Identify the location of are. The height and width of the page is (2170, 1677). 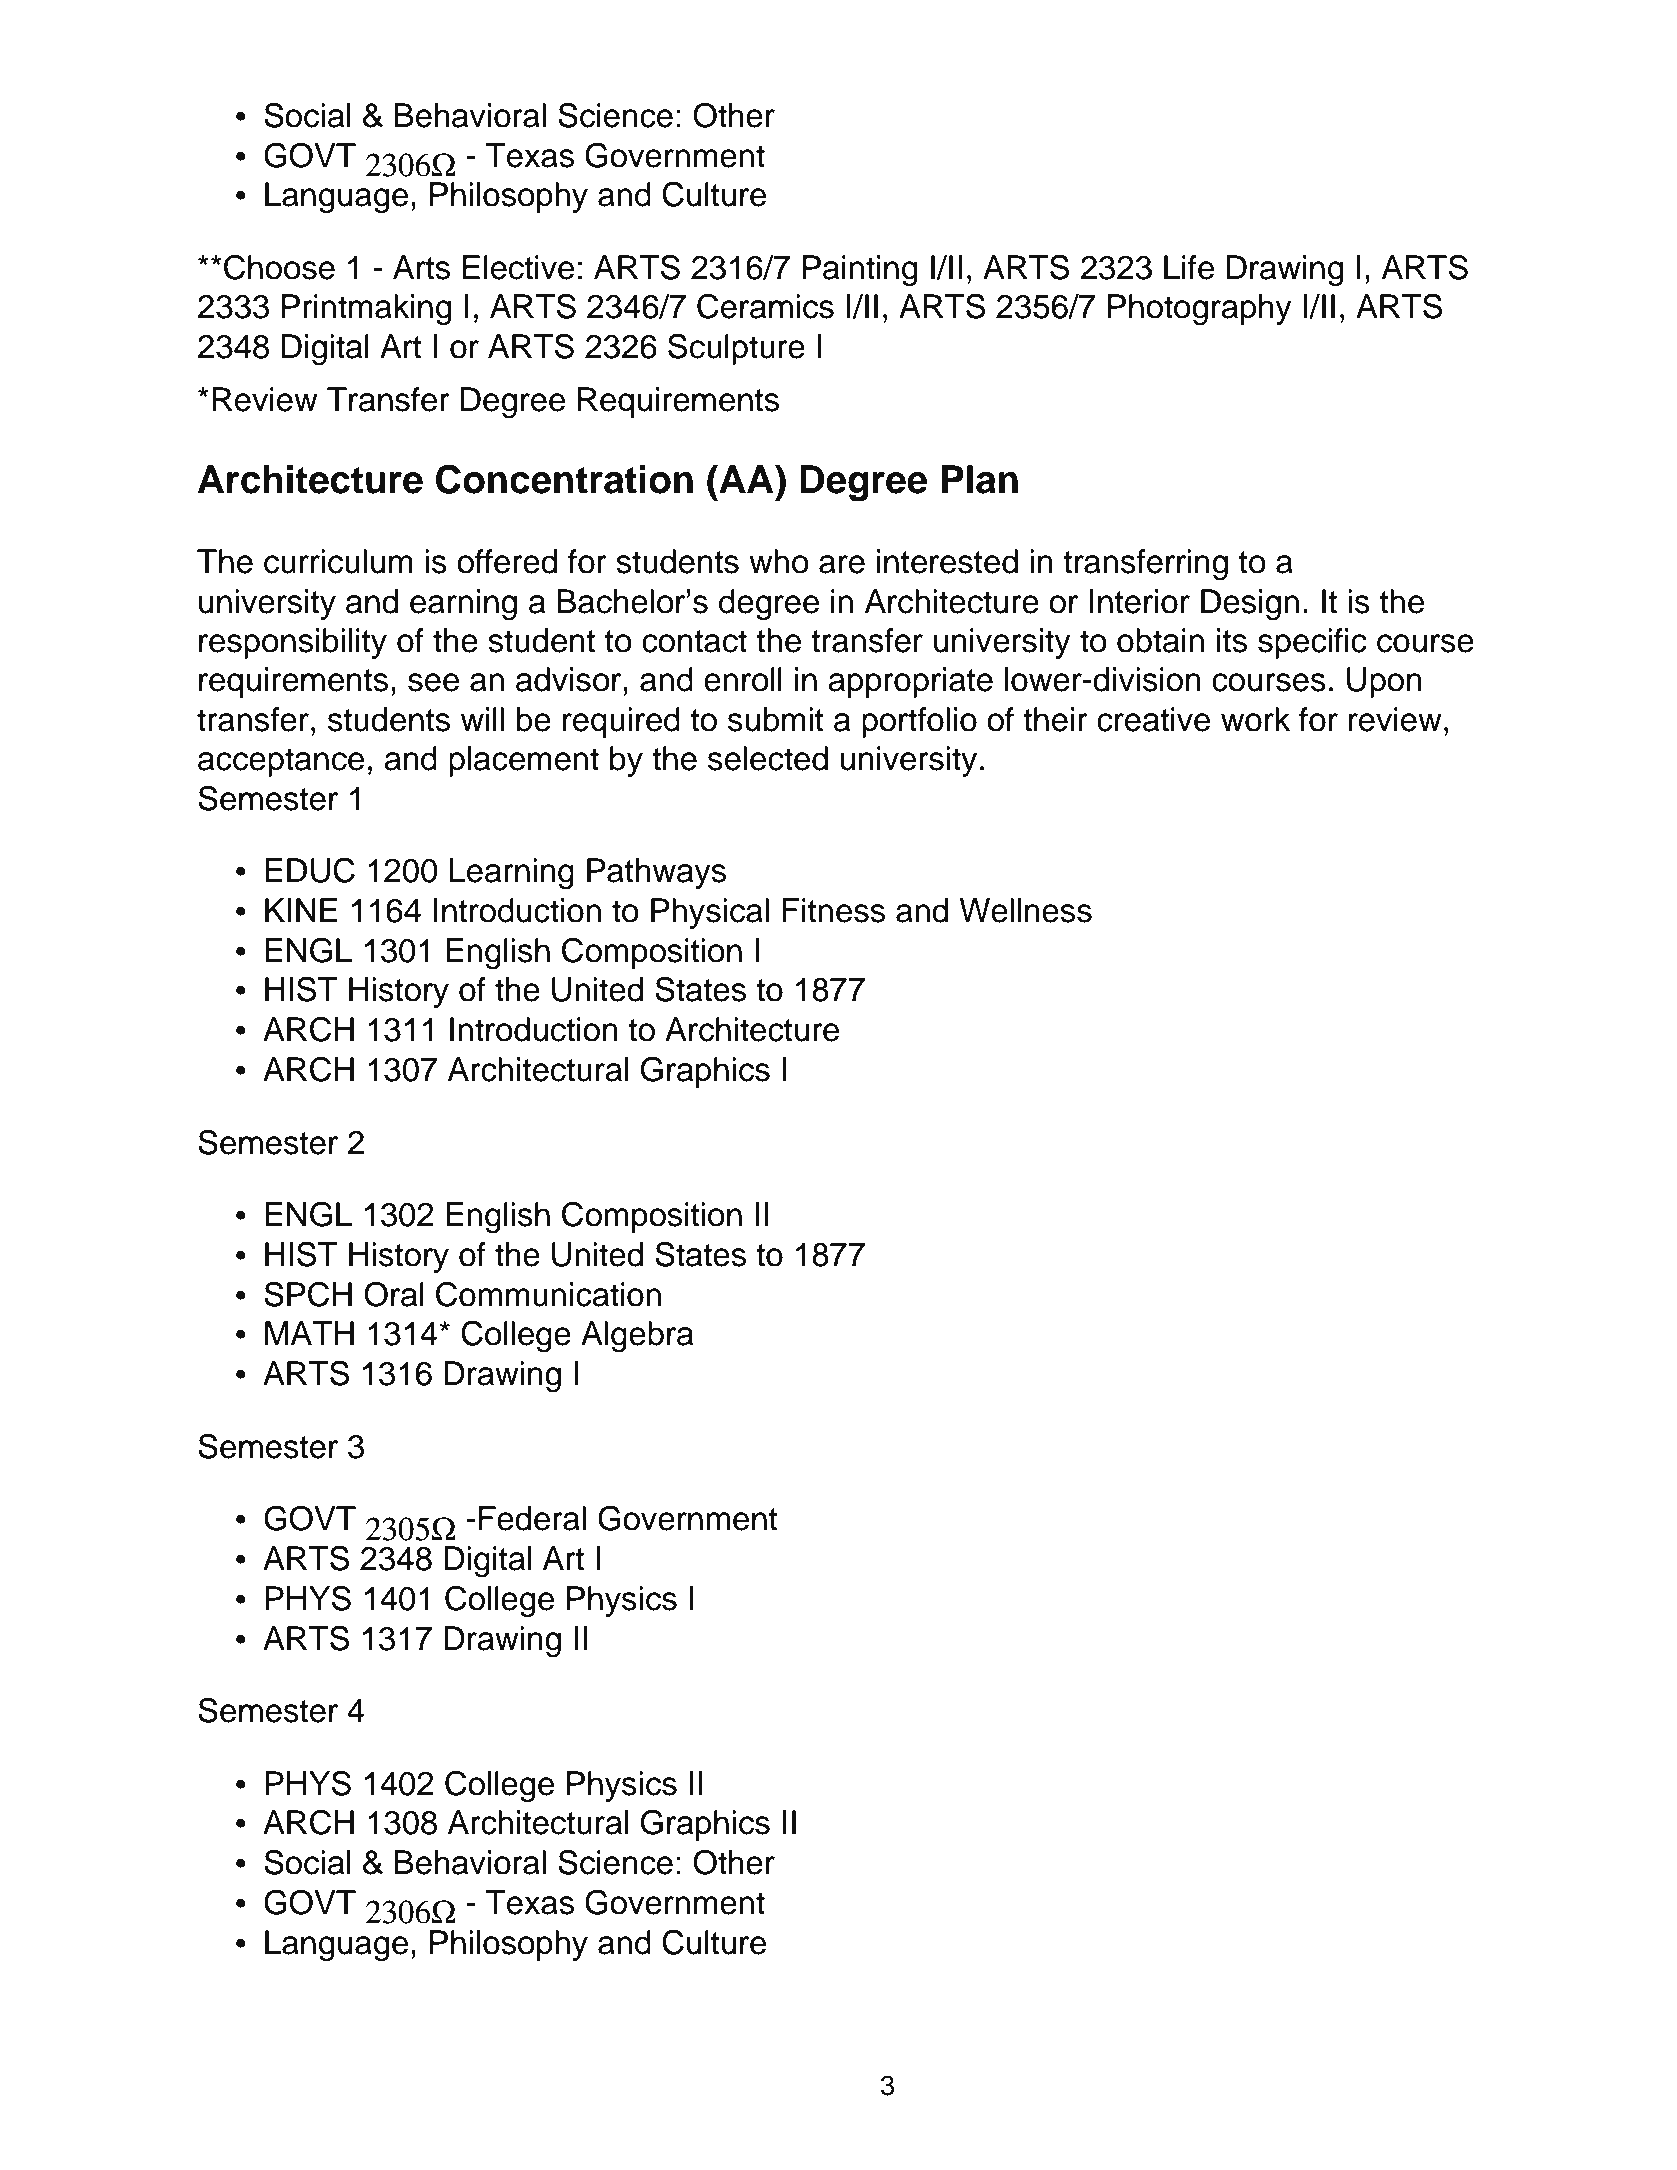
(842, 564).
